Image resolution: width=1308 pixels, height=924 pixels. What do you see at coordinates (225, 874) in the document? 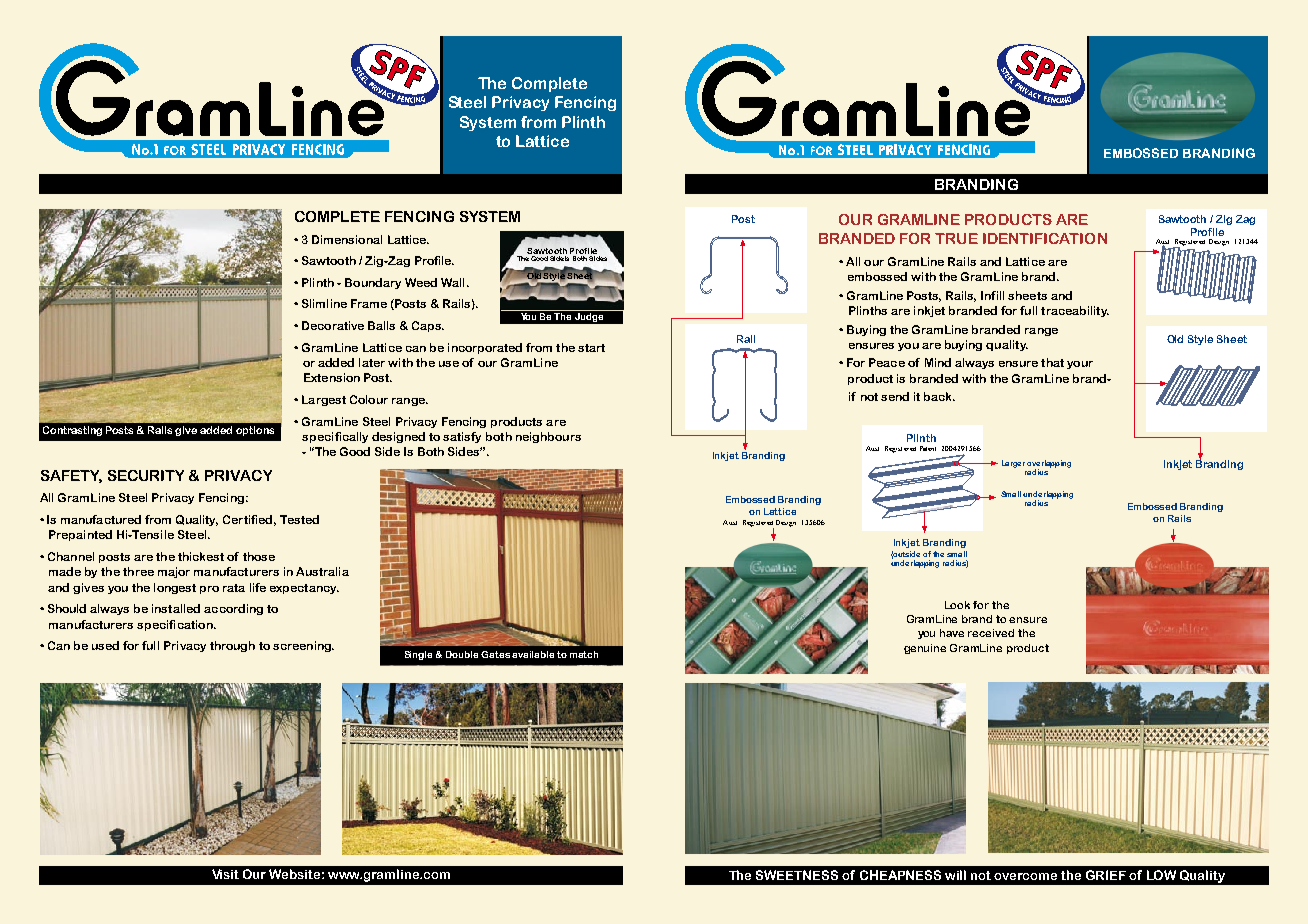
I see `Visit` at bounding box center [225, 874].
